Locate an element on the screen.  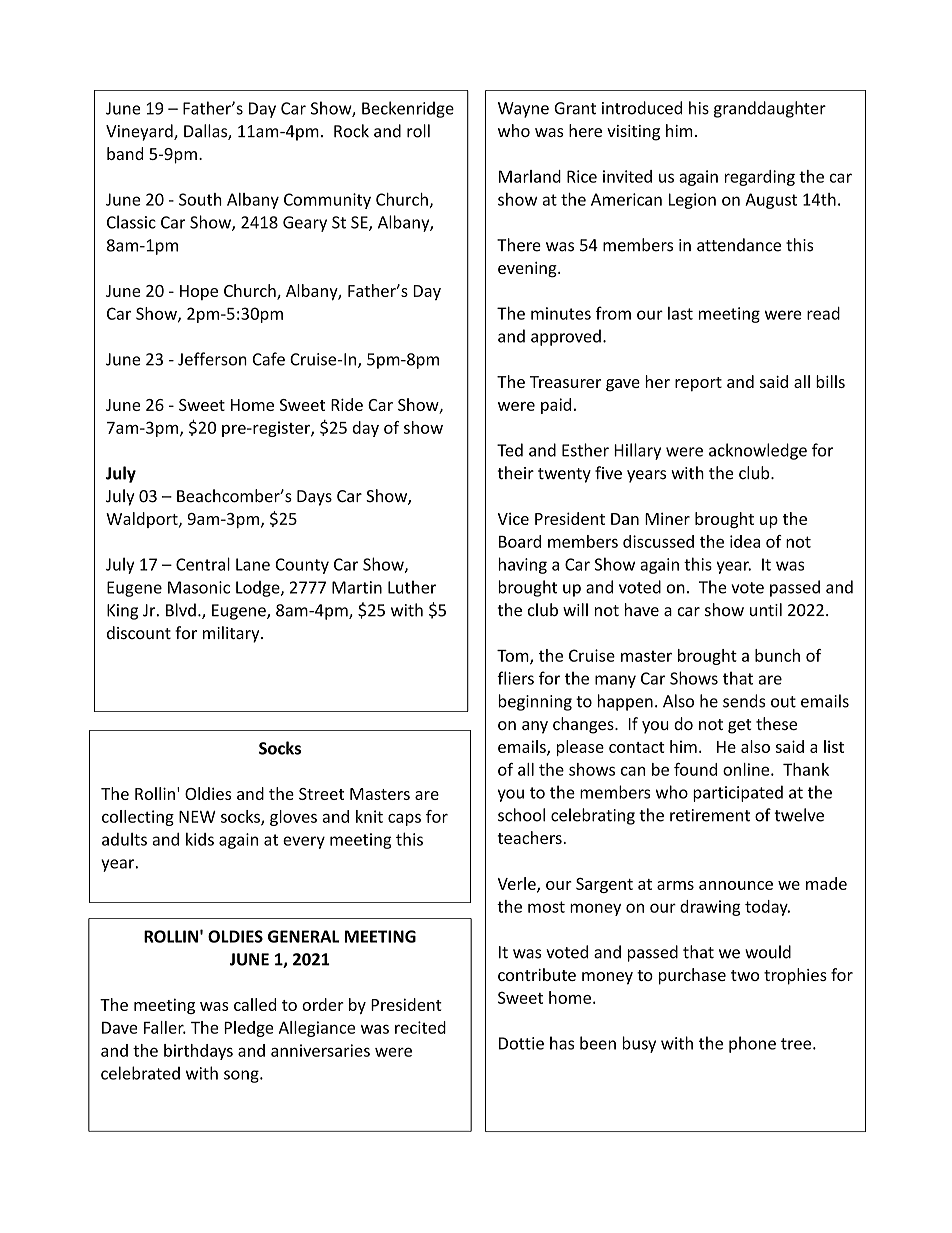
band is located at coordinates (125, 153).
